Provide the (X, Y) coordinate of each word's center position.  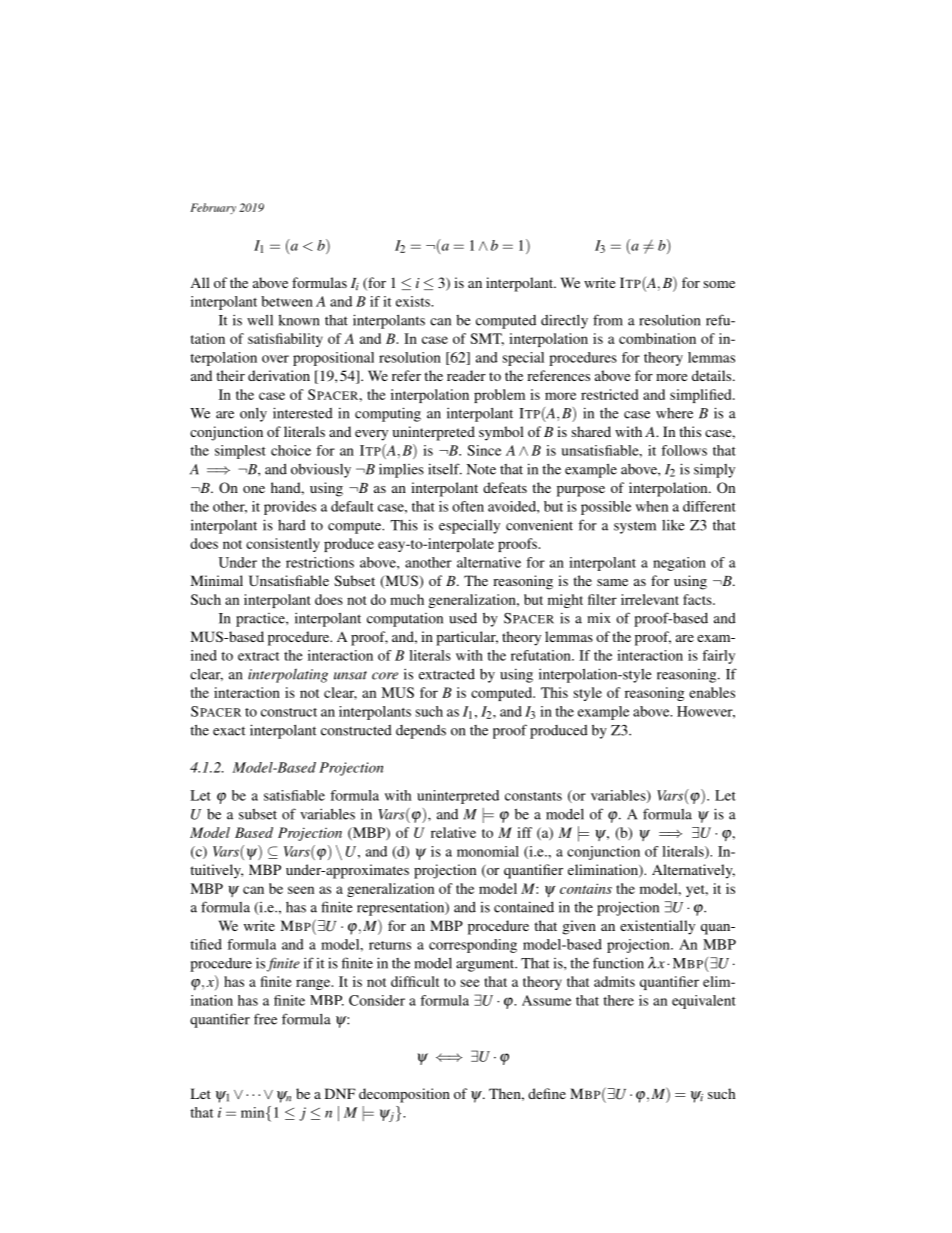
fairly (718, 657)
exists (414, 301)
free (265, 1019)
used (463, 618)
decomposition (404, 1095)
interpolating (288, 675)
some (719, 284)
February (213, 208)
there (618, 1000)
